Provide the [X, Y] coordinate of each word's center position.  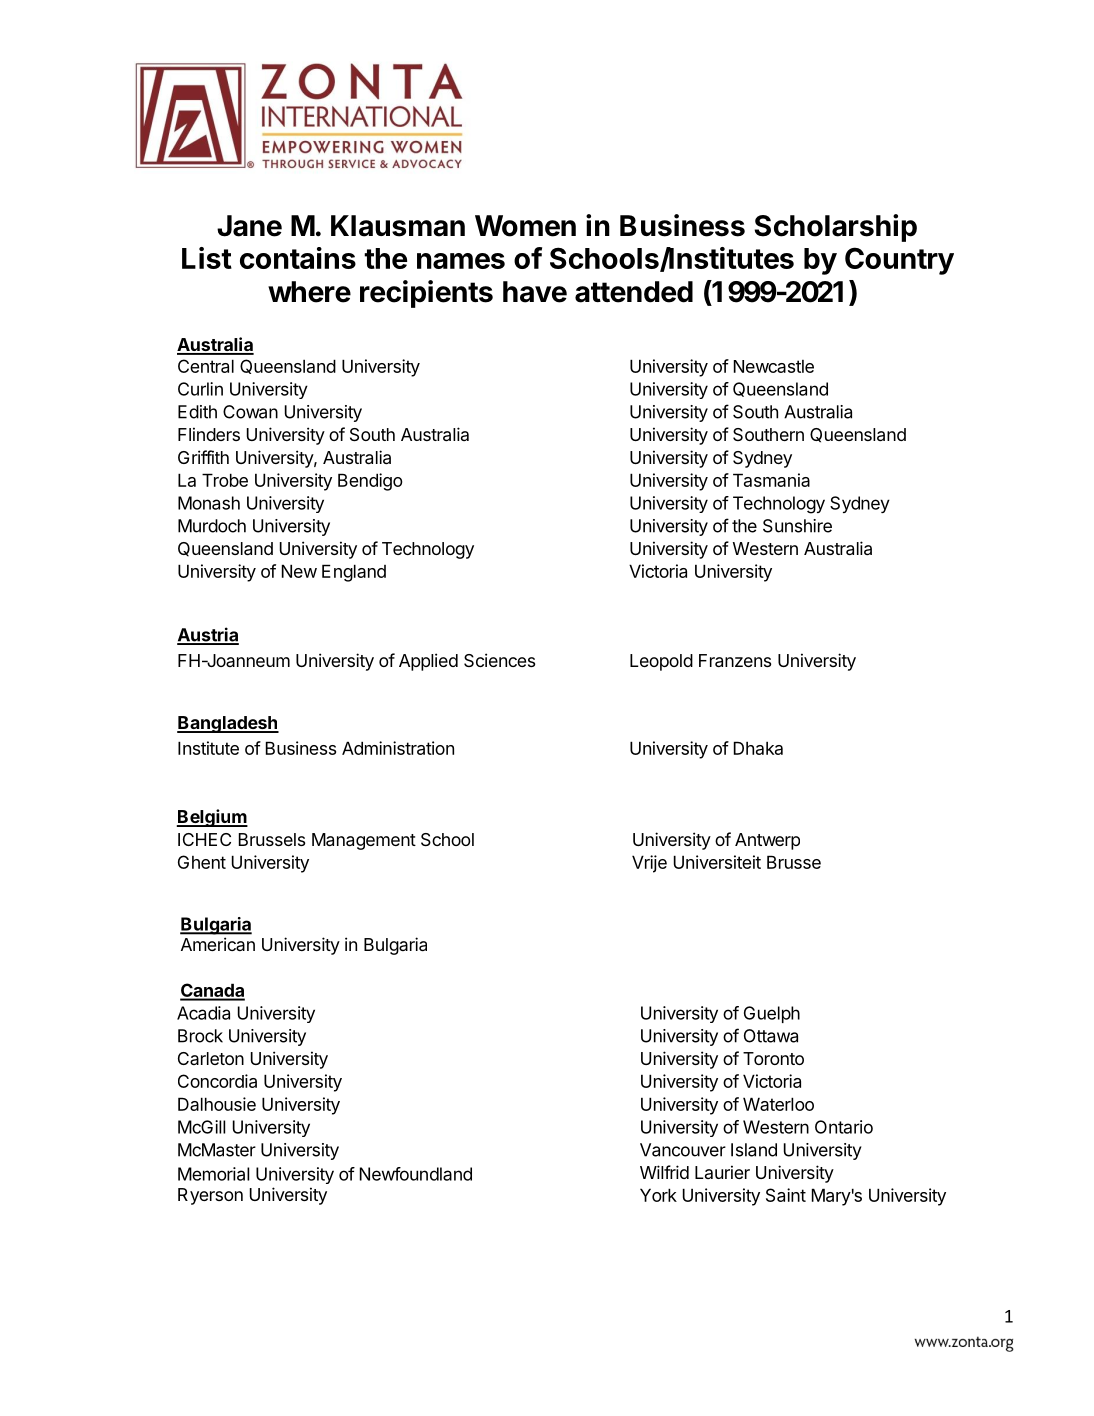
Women [525, 226]
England [354, 573]
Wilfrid [664, 1172]
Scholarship [835, 228]
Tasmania [771, 480]
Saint [786, 1195]
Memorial [213, 1174]
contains [298, 258]
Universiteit [717, 862]
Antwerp [767, 841]
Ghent [202, 862]
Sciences [499, 660]
